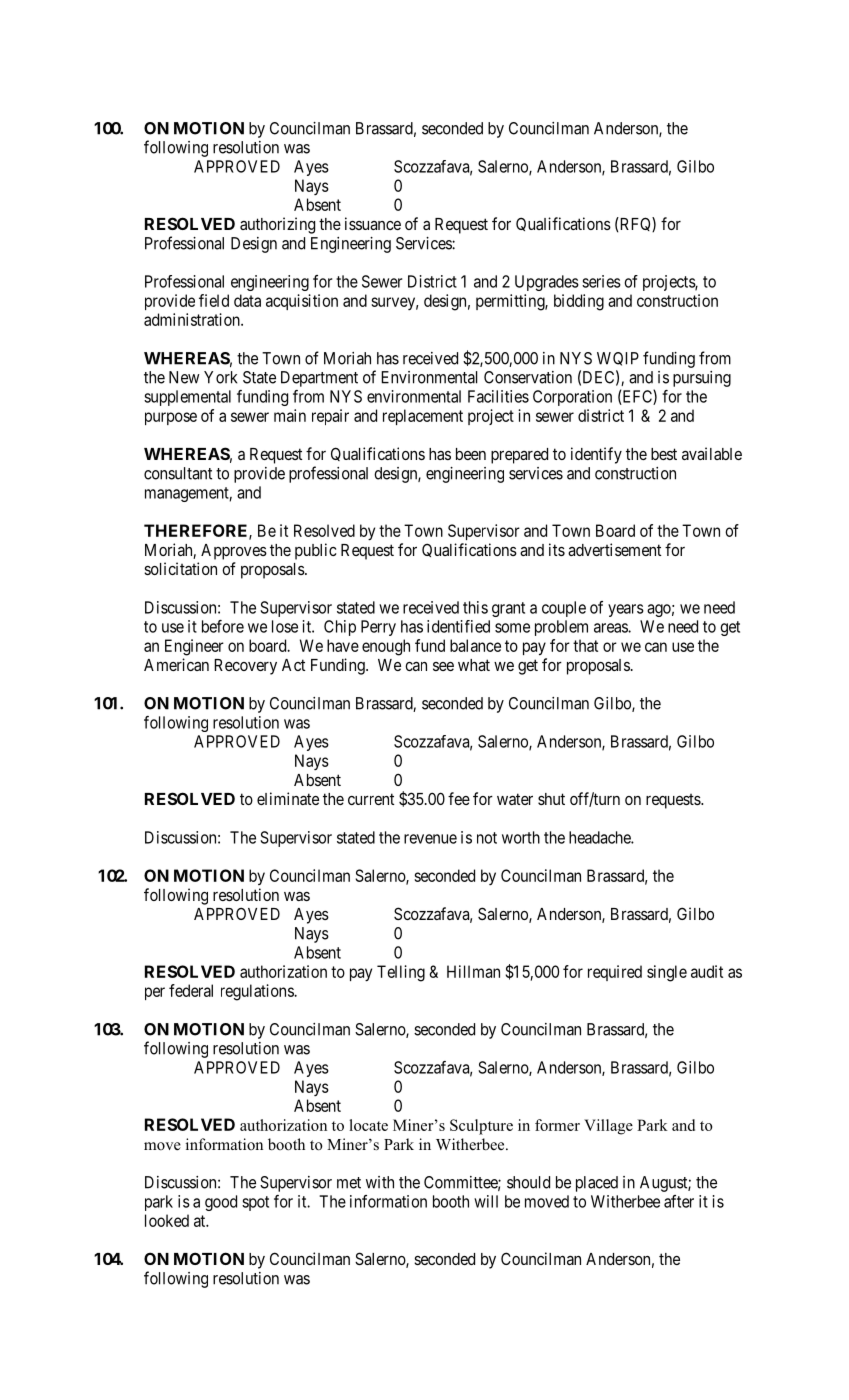 This screenshot has height=1400, width=849. I want to click on will, so click(486, 1201).
